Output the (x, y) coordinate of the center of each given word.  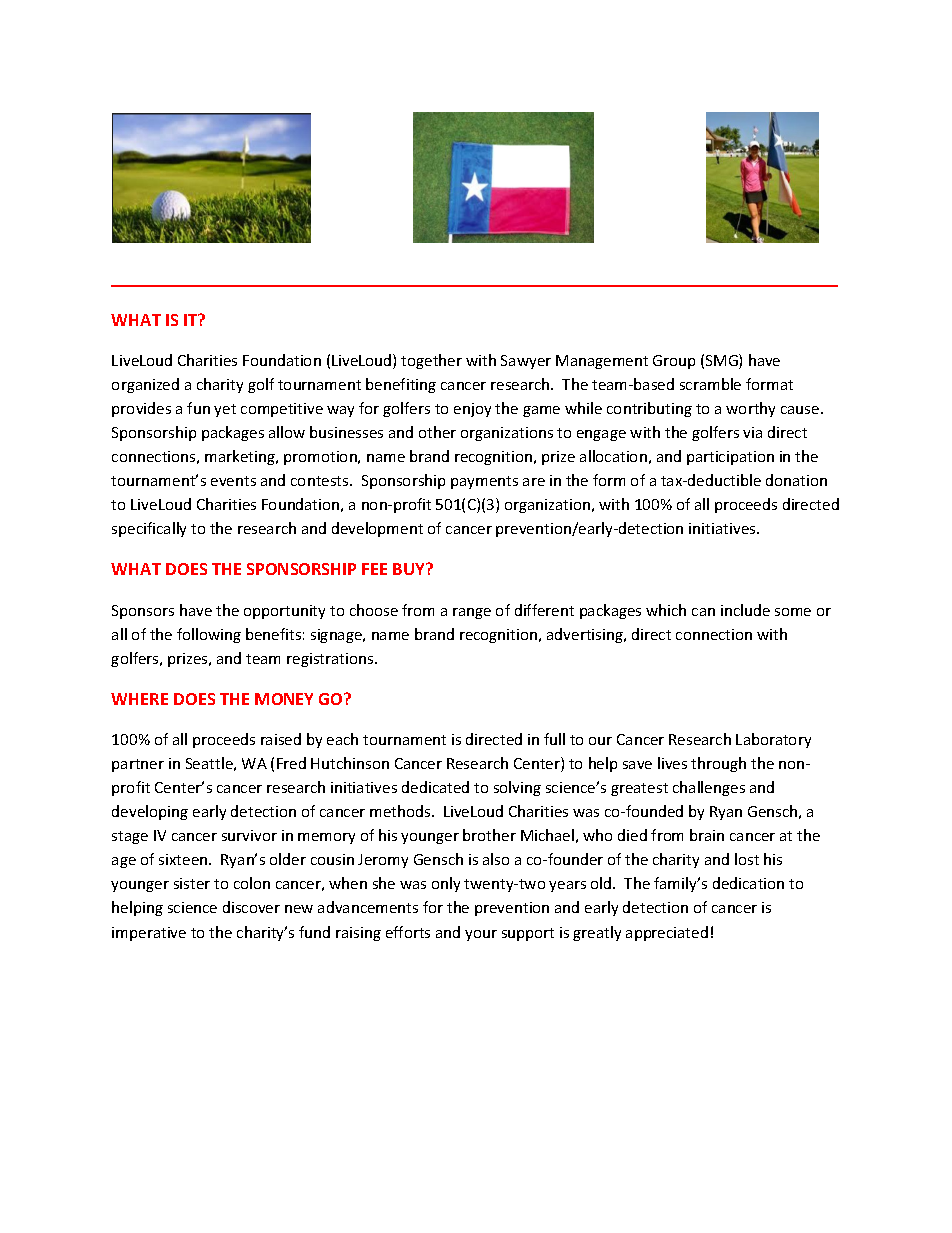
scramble (710, 384)
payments (484, 482)
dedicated (435, 787)
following (209, 635)
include (745, 610)
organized (145, 385)
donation (796, 480)
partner (138, 765)
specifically (149, 529)
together (431, 361)
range (472, 613)
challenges (709, 788)
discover (251, 907)
